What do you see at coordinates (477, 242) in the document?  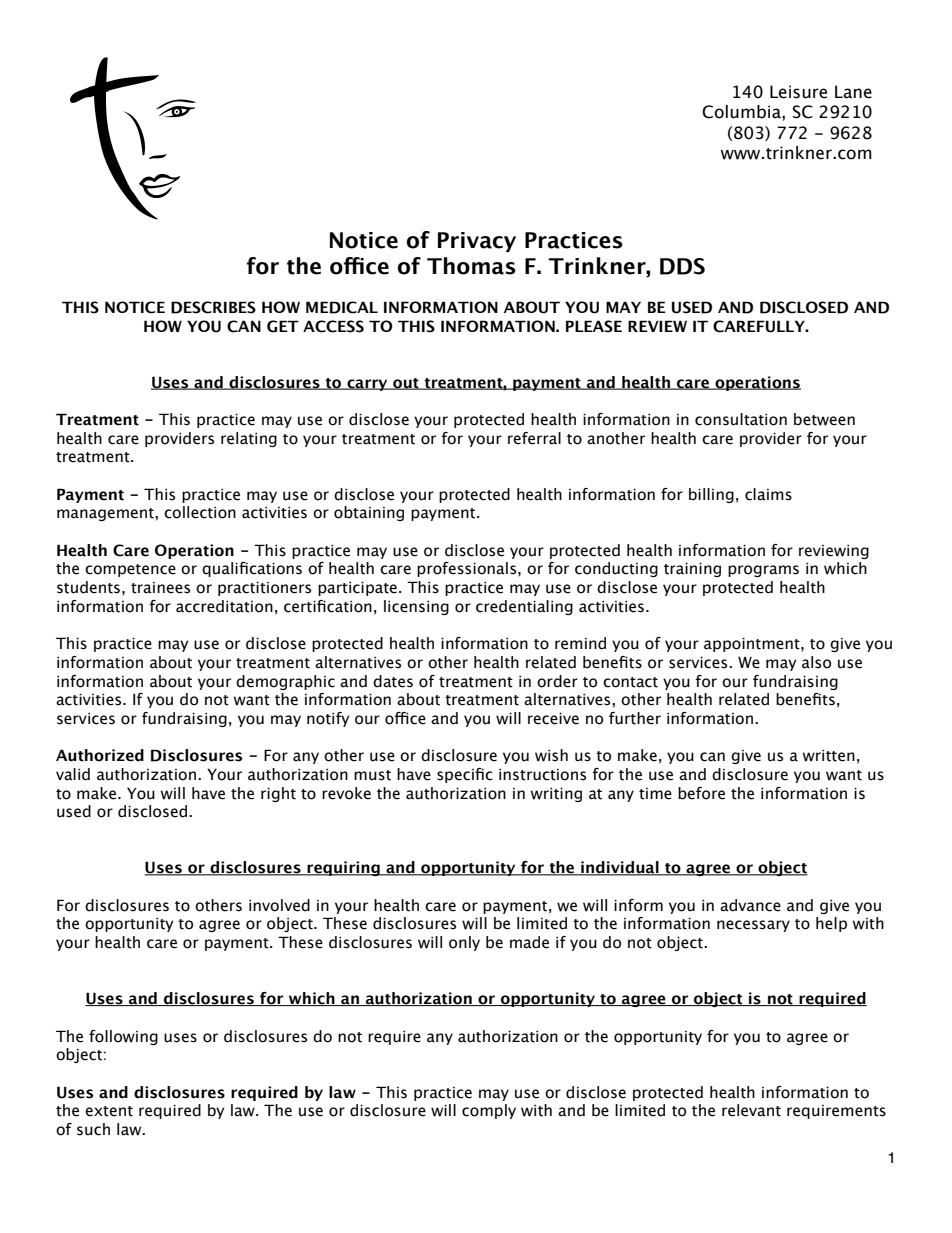 I see `Privacy` at bounding box center [477, 242].
